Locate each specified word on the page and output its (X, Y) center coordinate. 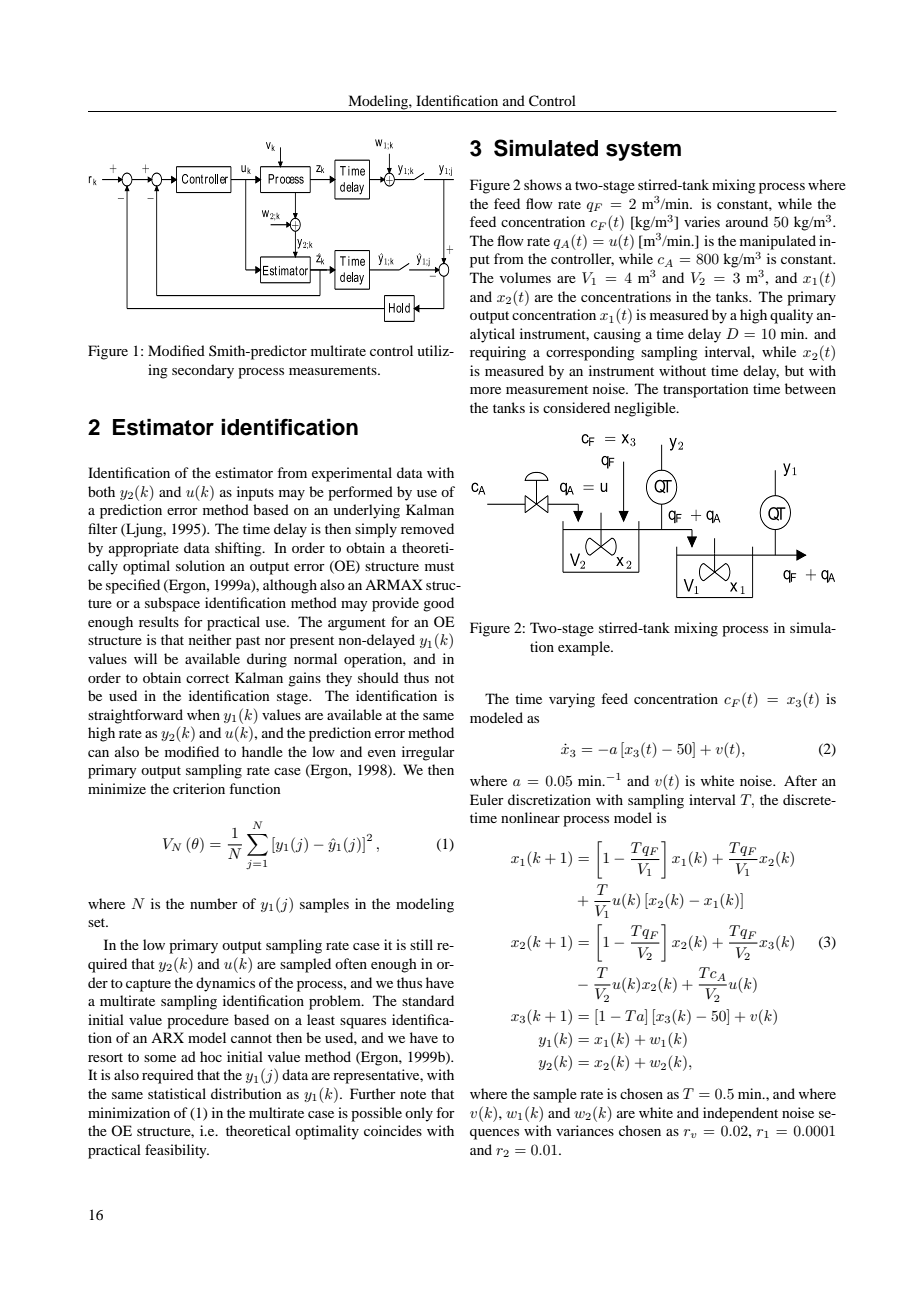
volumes (525, 277)
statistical (177, 1093)
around (747, 221)
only (419, 1114)
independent (740, 1114)
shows (543, 184)
